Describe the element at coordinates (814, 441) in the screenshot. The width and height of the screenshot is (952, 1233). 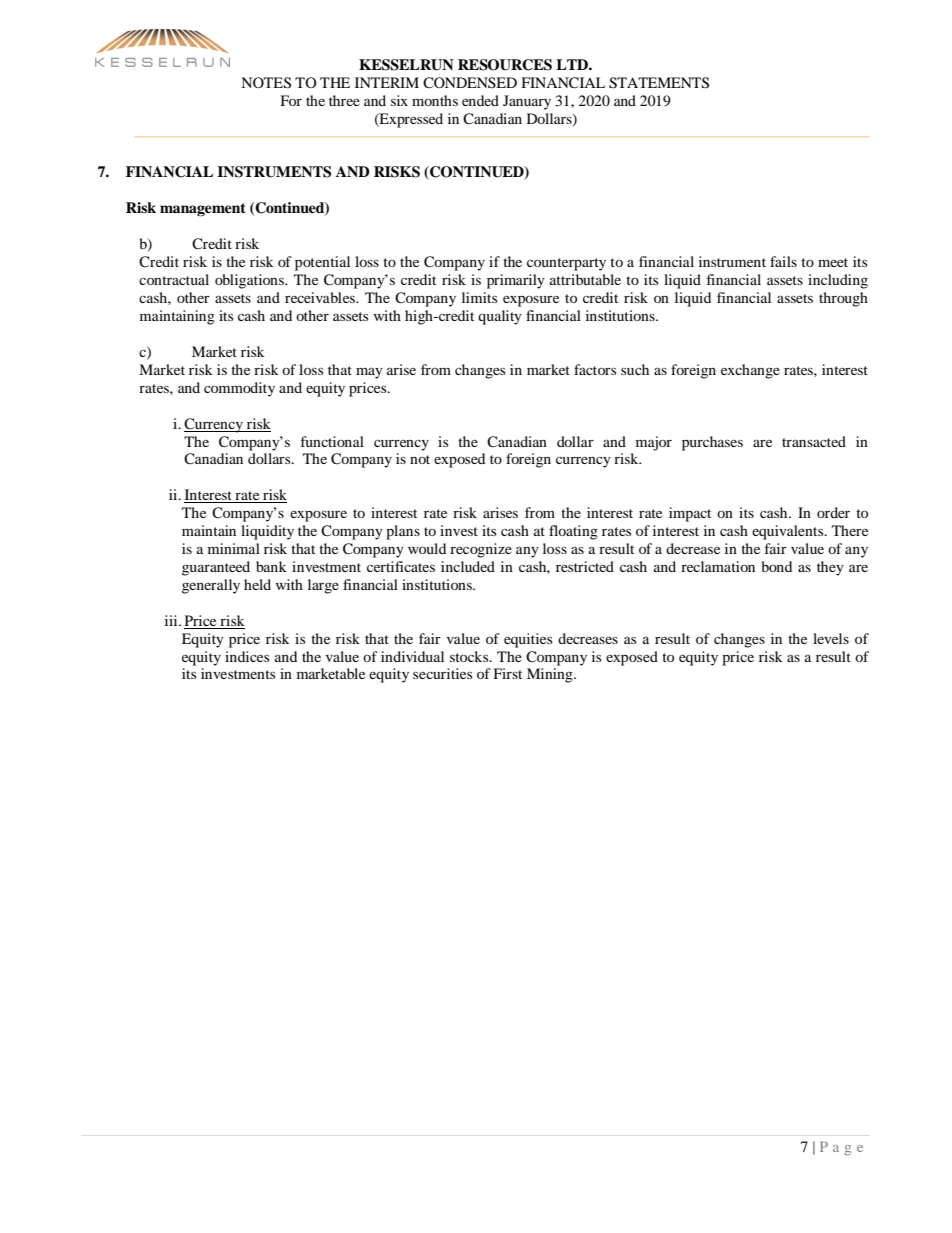
I see `transacted` at that location.
